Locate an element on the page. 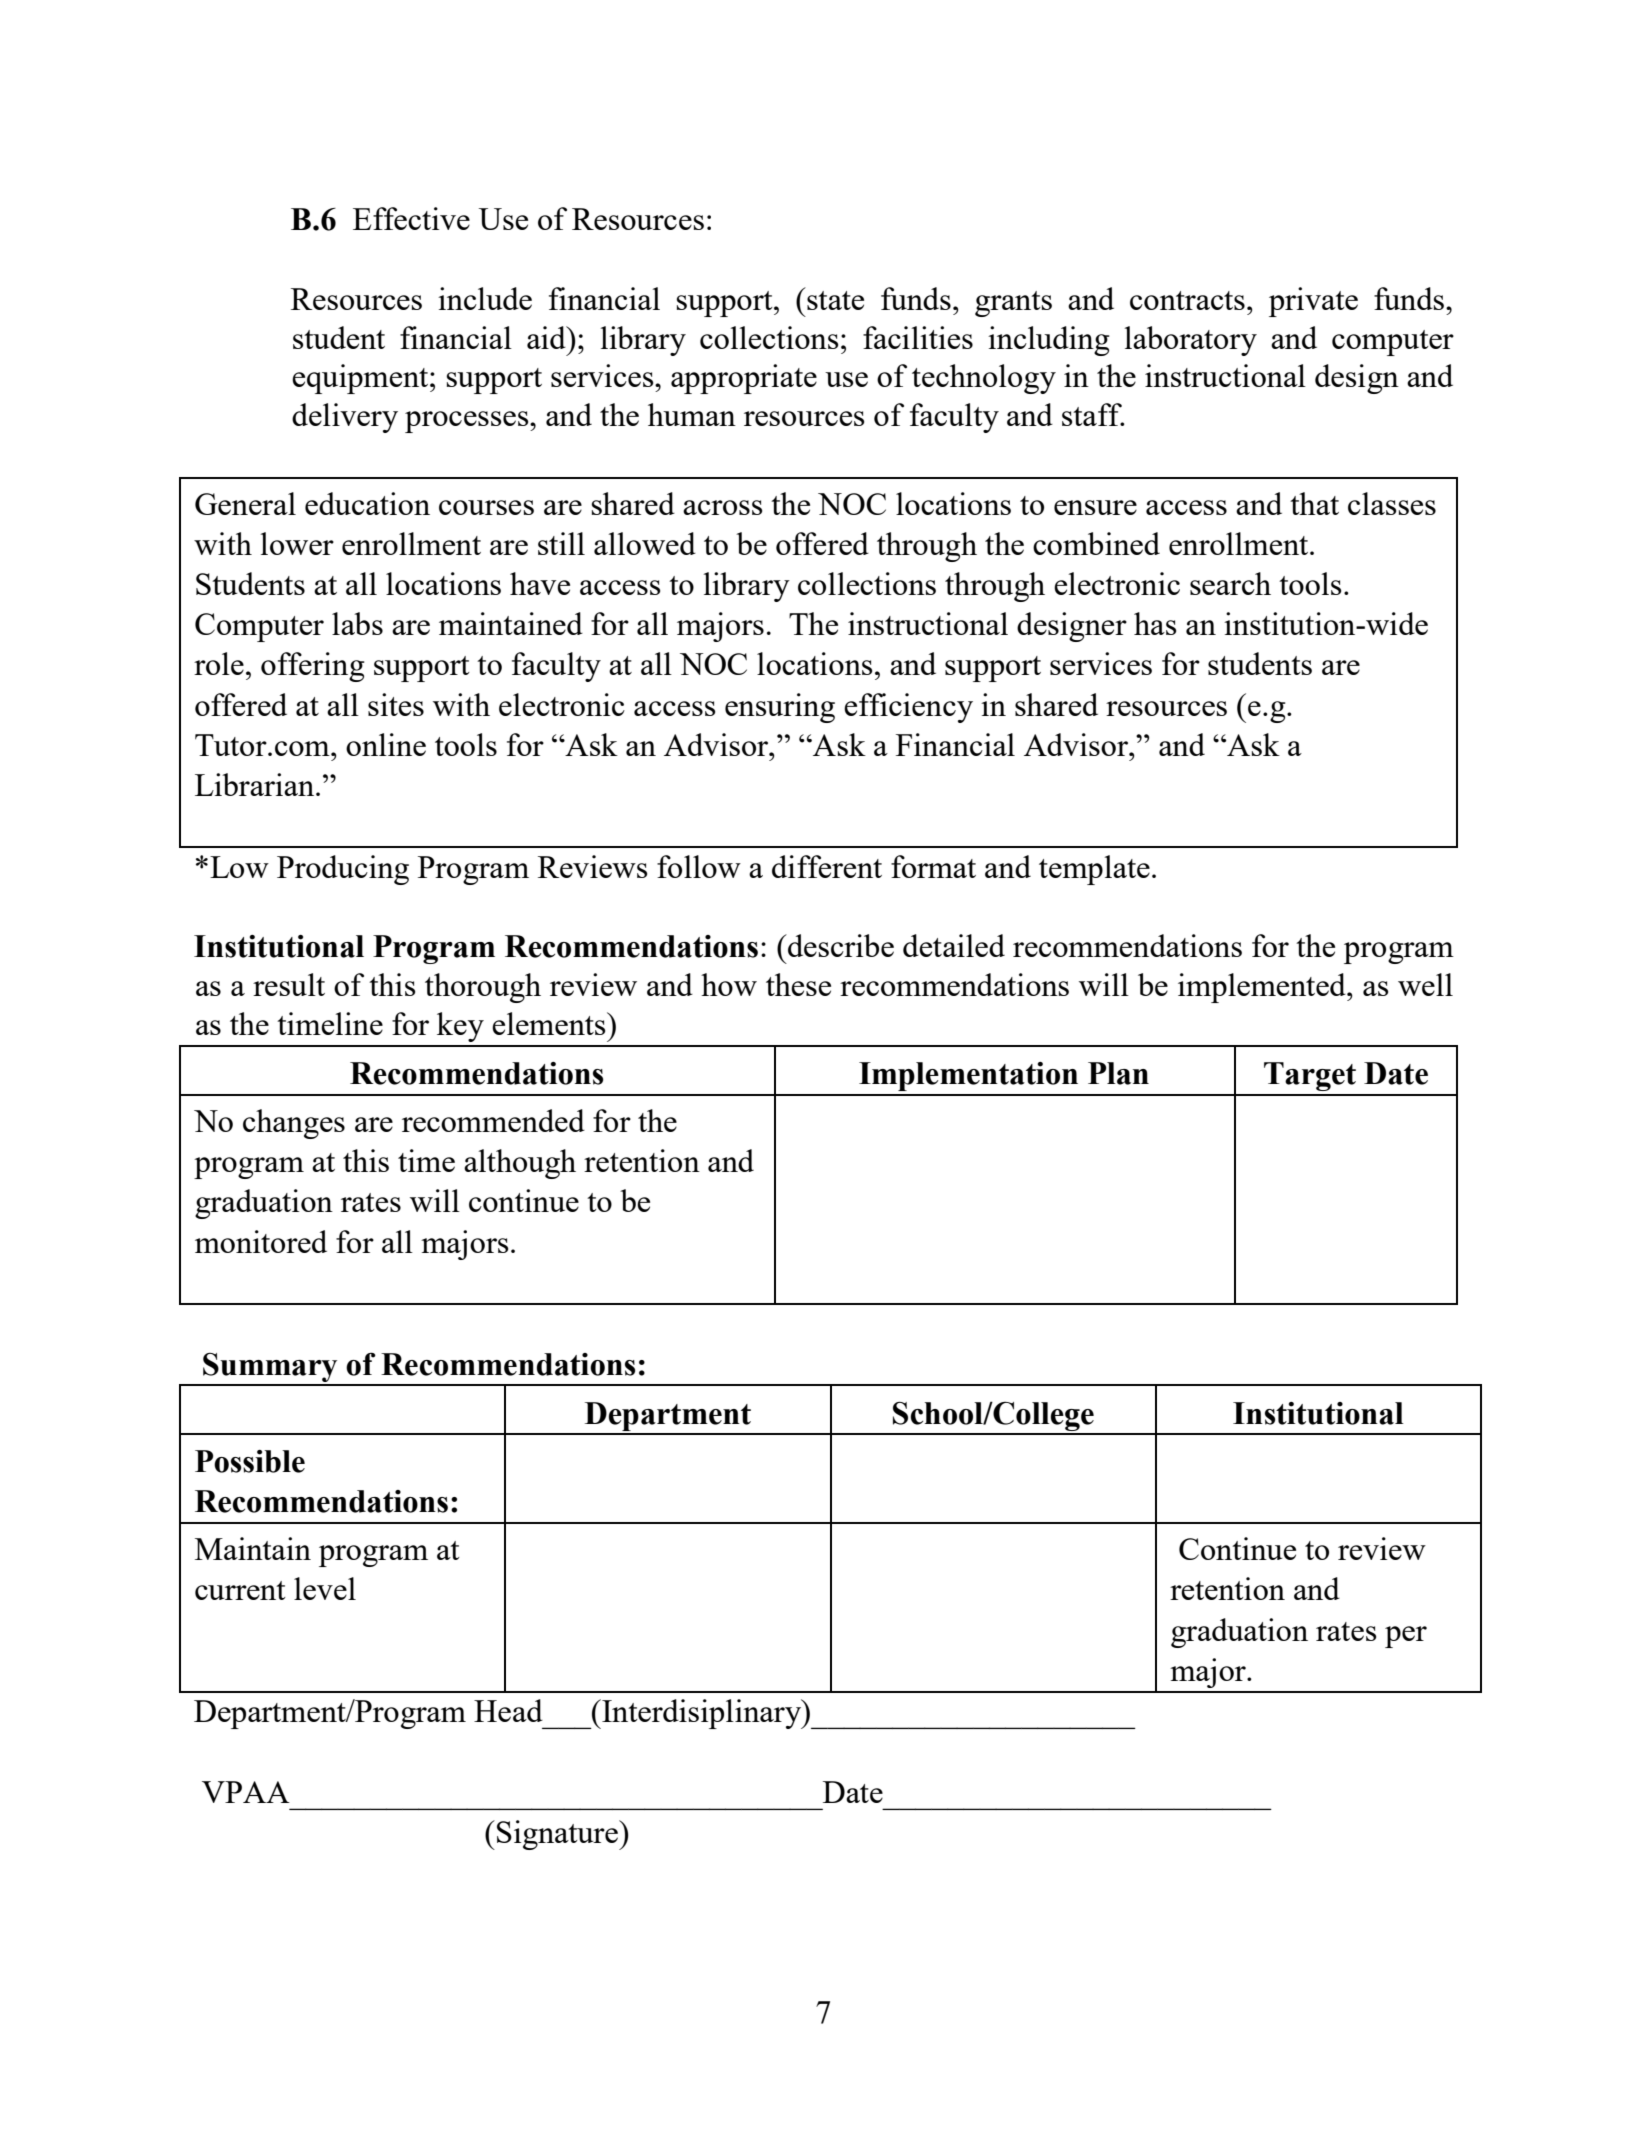 The height and width of the page is (2132, 1647). private is located at coordinates (1313, 302).
